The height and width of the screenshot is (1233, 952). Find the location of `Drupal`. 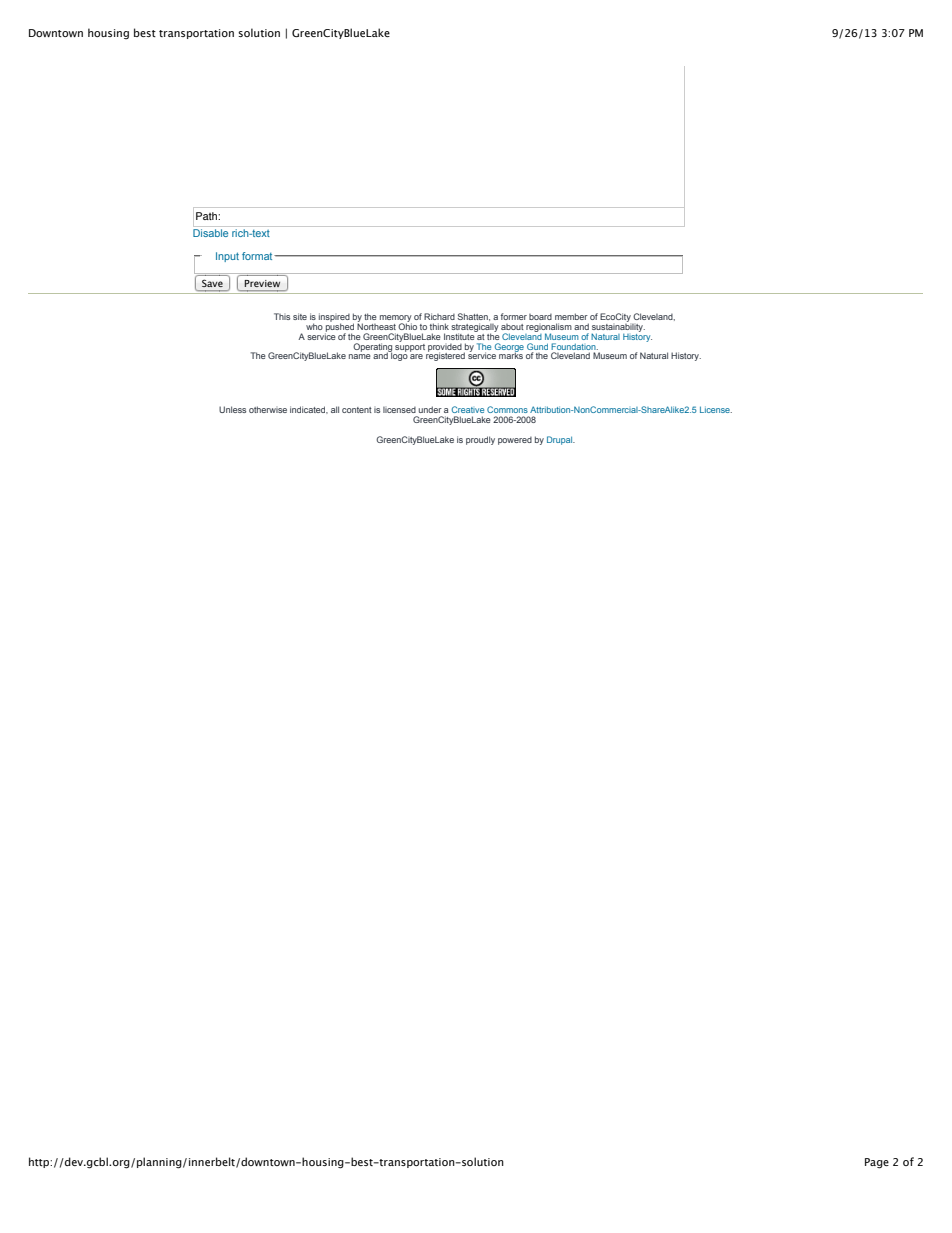

Drupal is located at coordinates (561, 440).
